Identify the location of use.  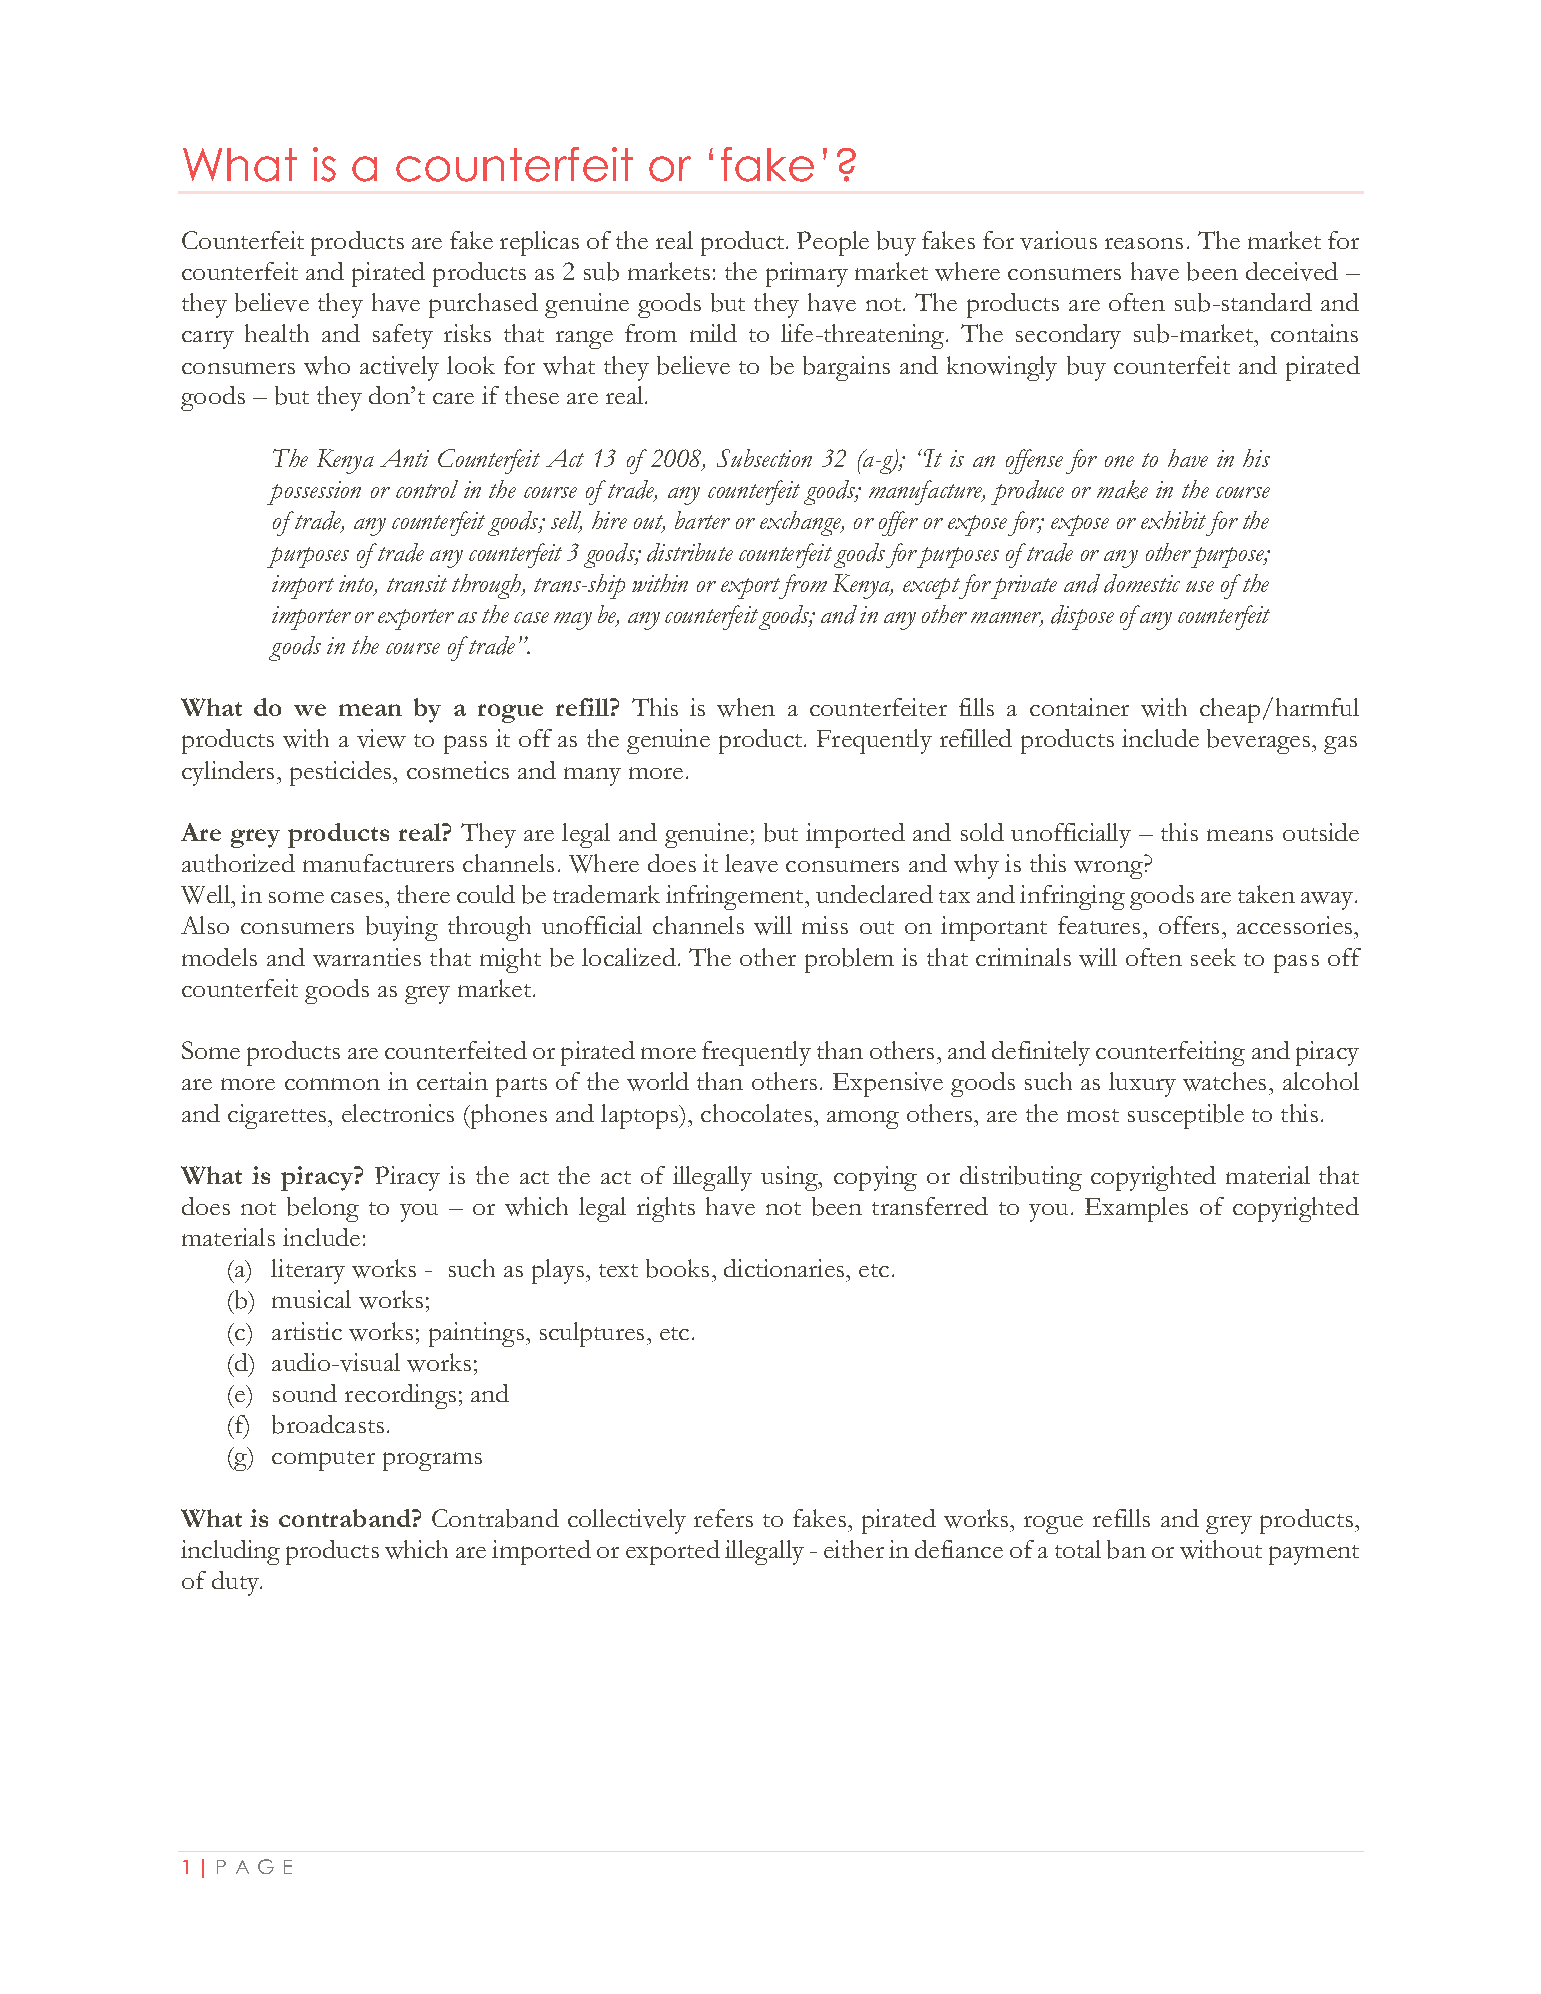
(1200, 586).
